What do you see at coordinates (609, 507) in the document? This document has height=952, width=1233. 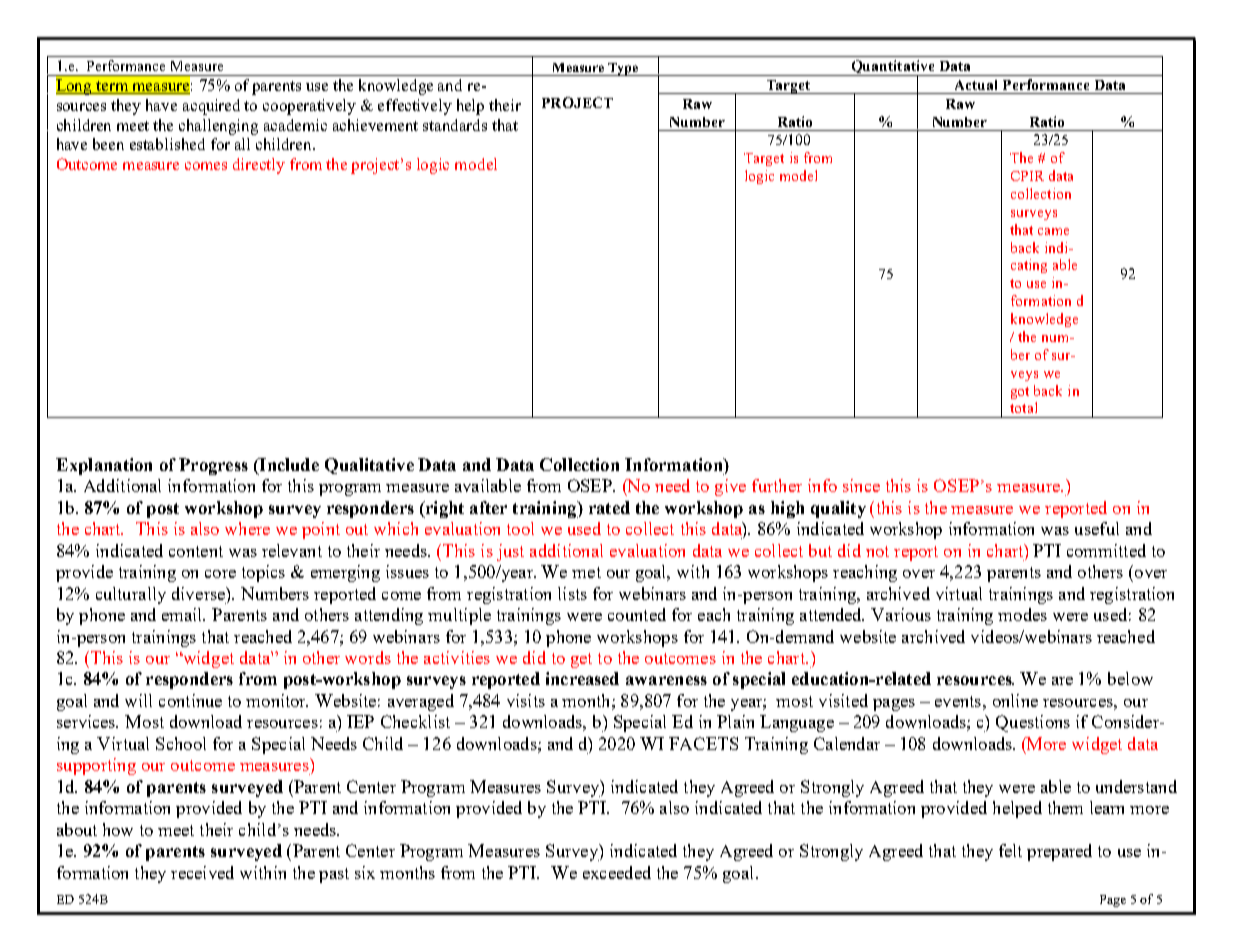 I see `rated` at bounding box center [609, 507].
